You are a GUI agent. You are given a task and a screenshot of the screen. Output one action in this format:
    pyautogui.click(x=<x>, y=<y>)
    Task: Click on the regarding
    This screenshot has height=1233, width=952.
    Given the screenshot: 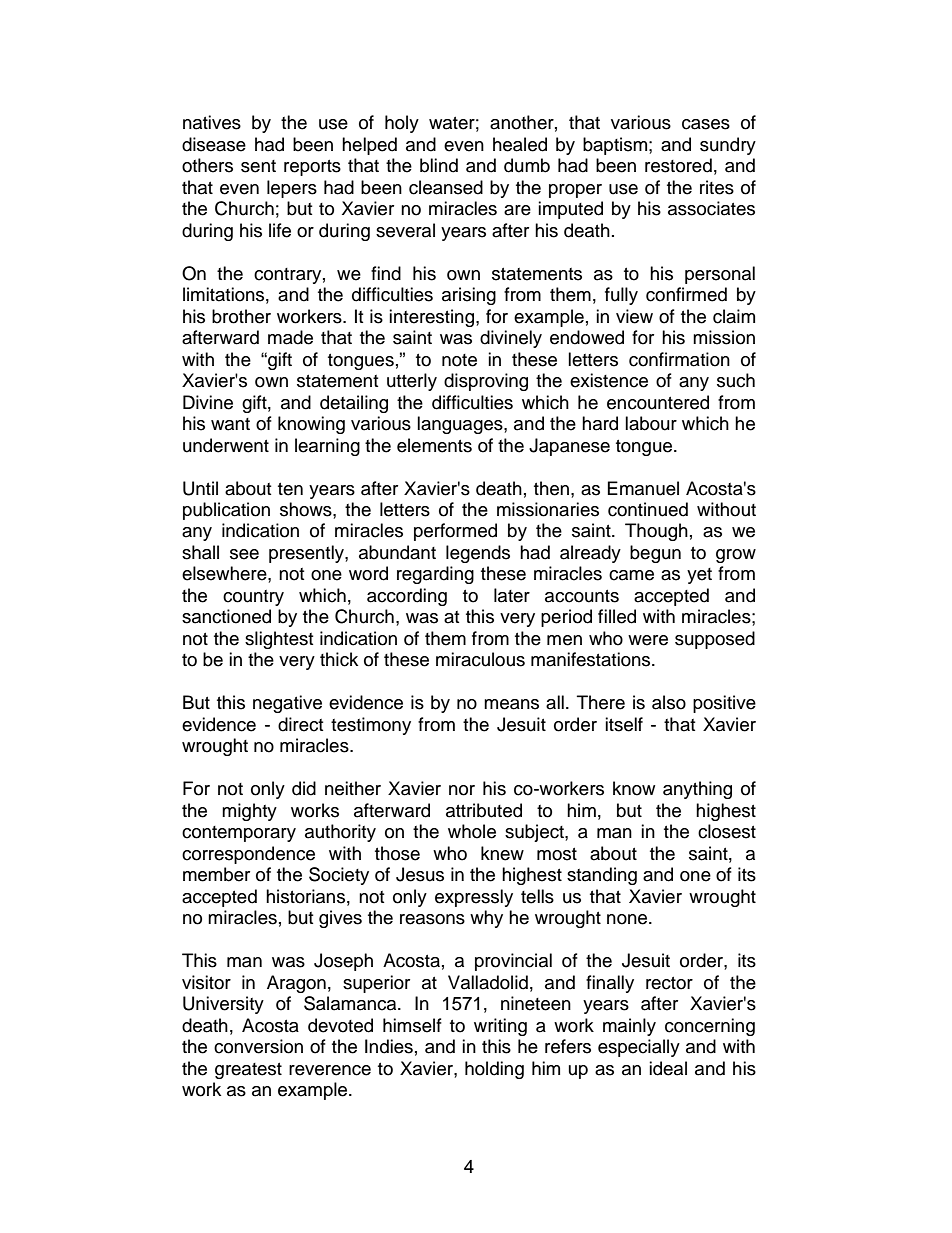 What is the action you would take?
    pyautogui.click(x=435, y=575)
